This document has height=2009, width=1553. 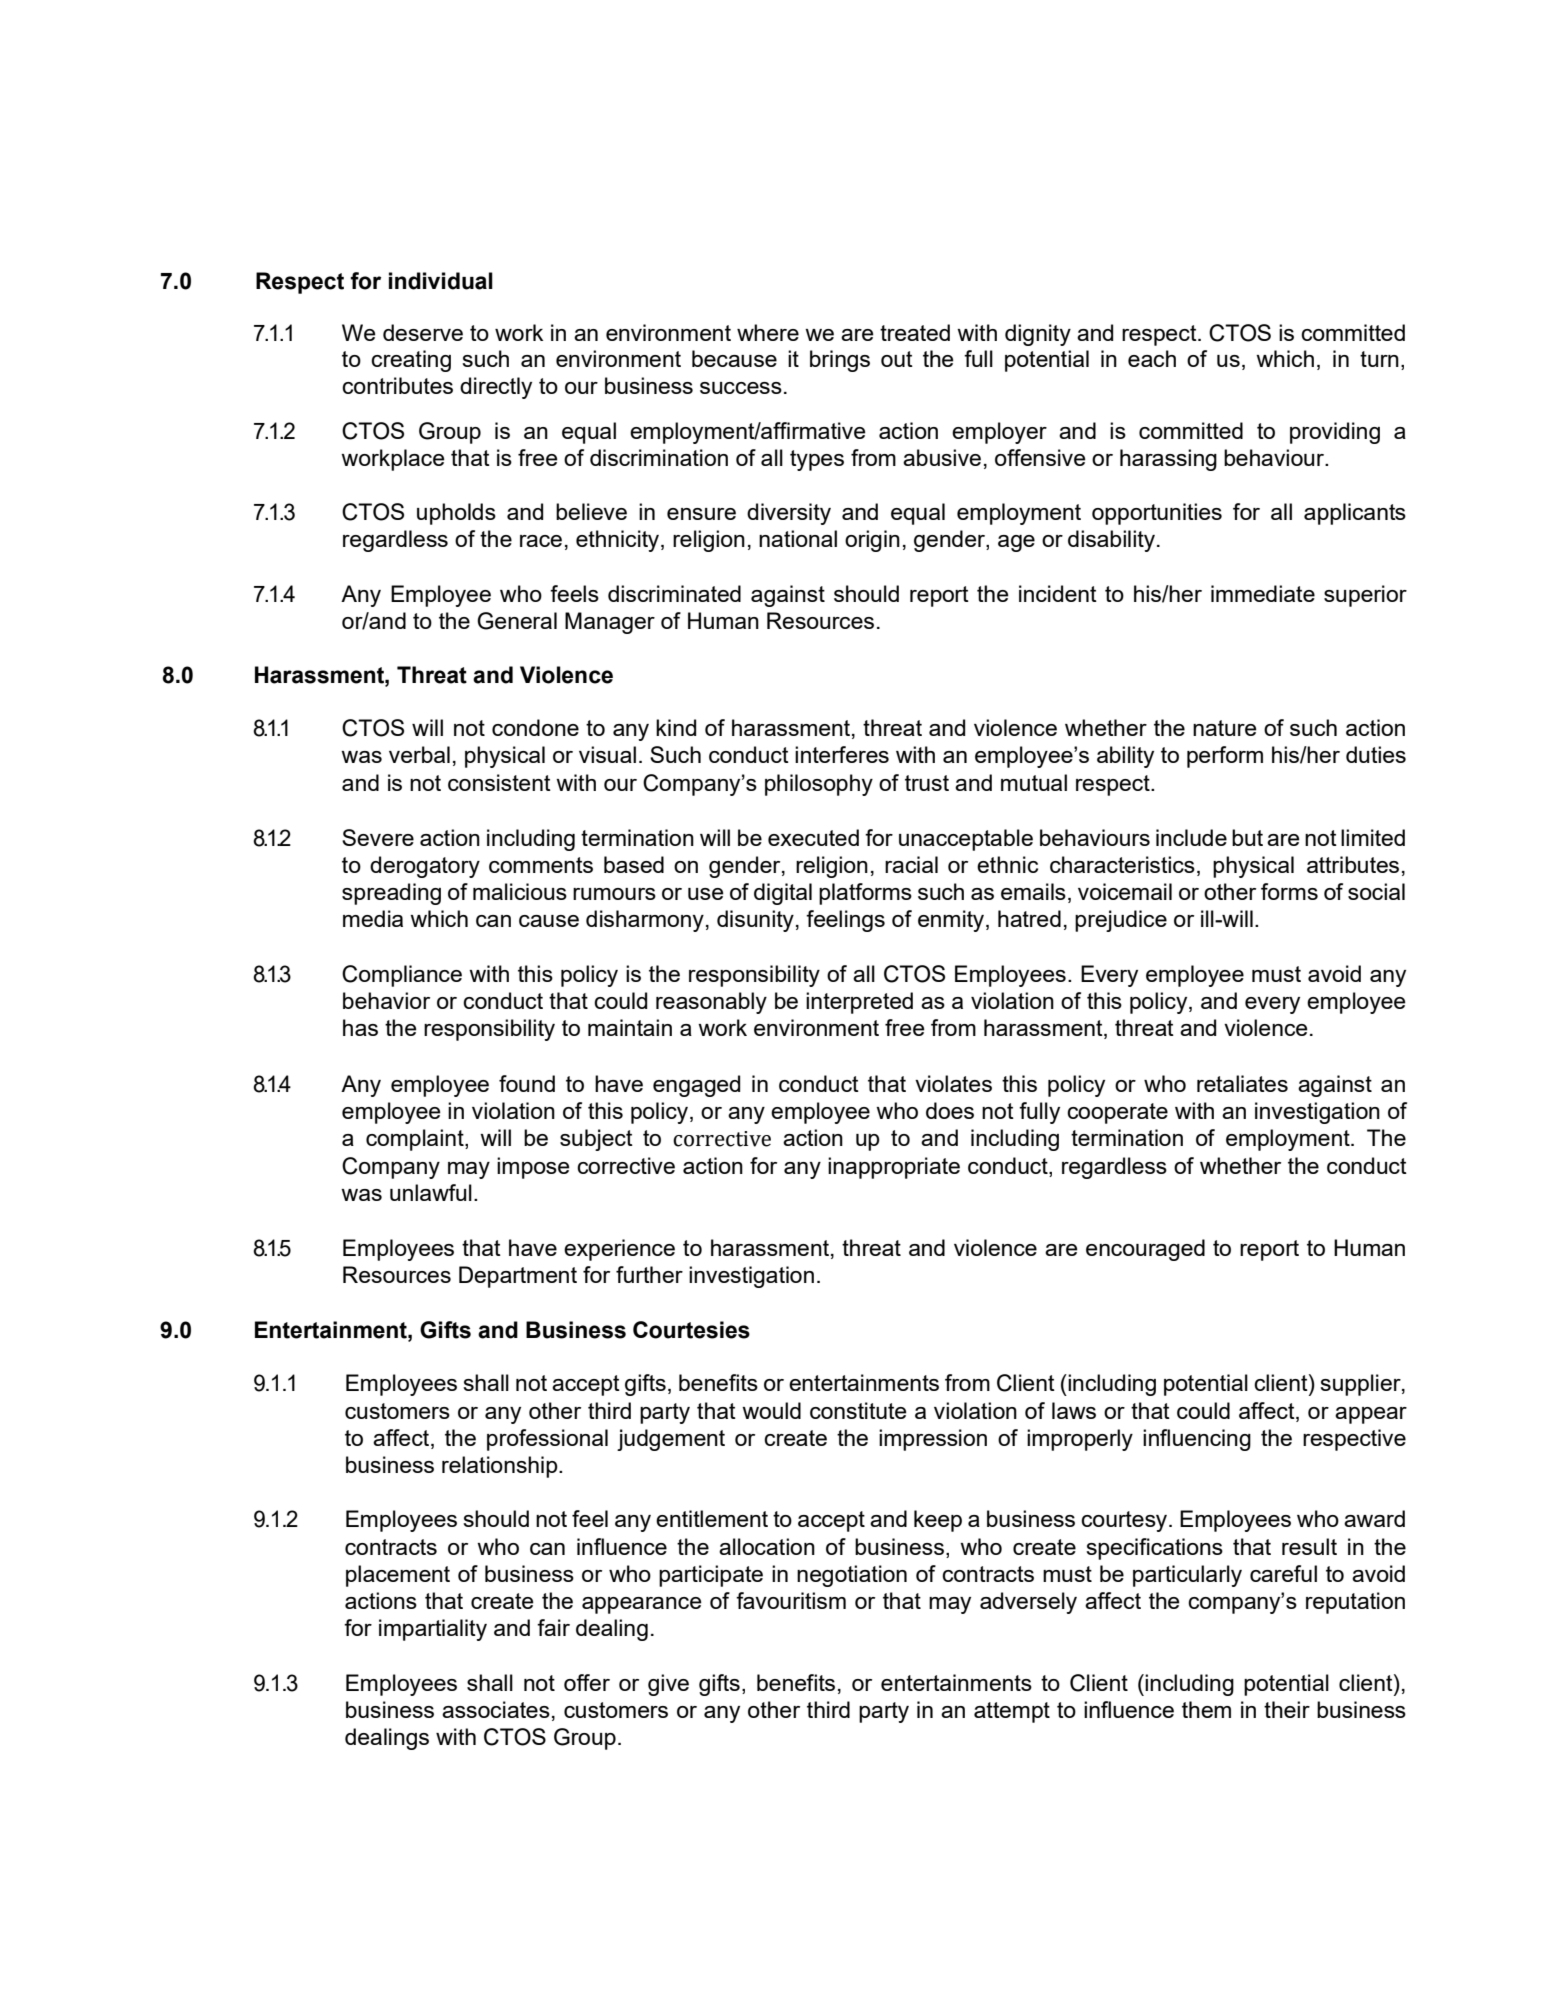 I want to click on each, so click(x=1152, y=358).
